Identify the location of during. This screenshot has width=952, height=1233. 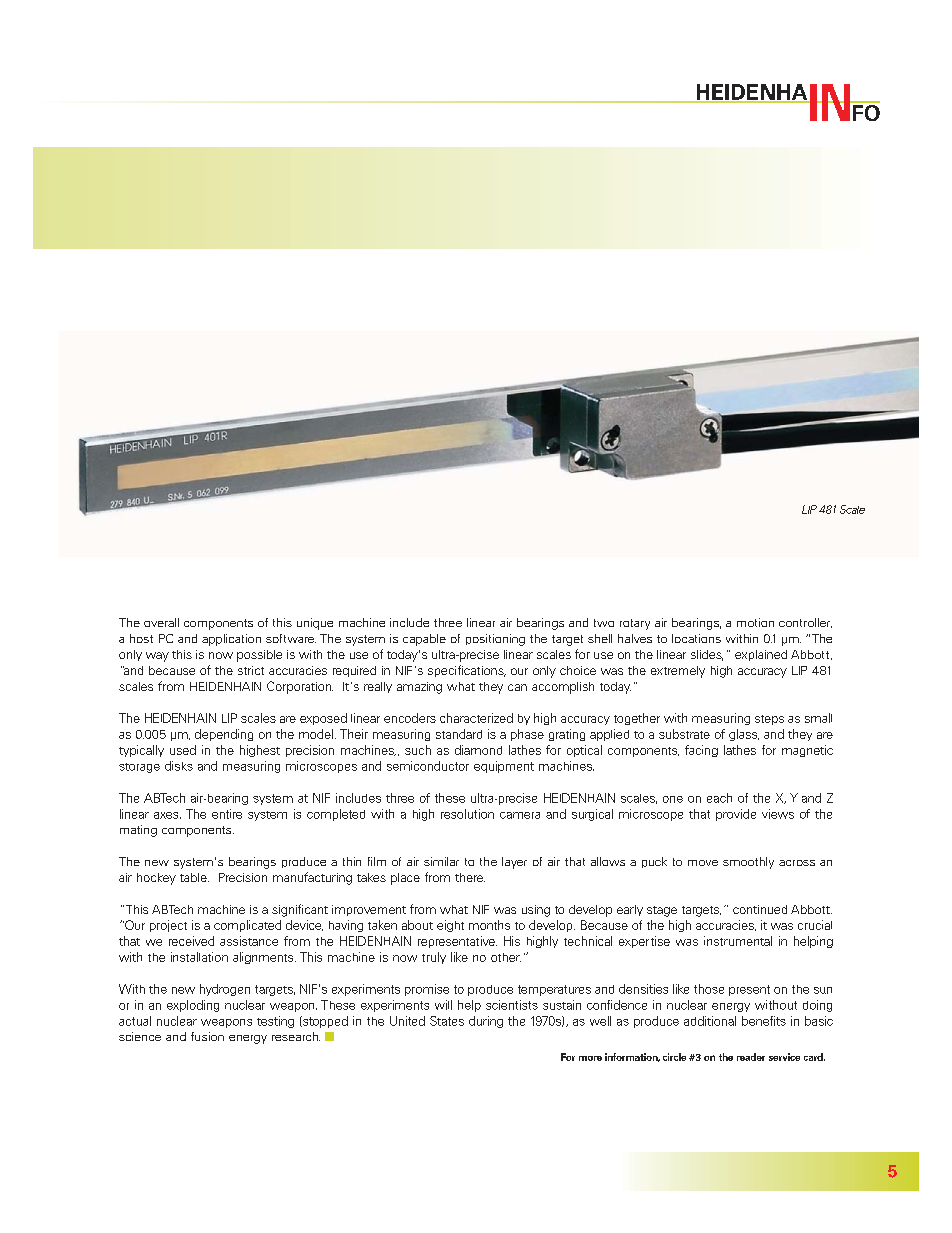
(486, 1022).
